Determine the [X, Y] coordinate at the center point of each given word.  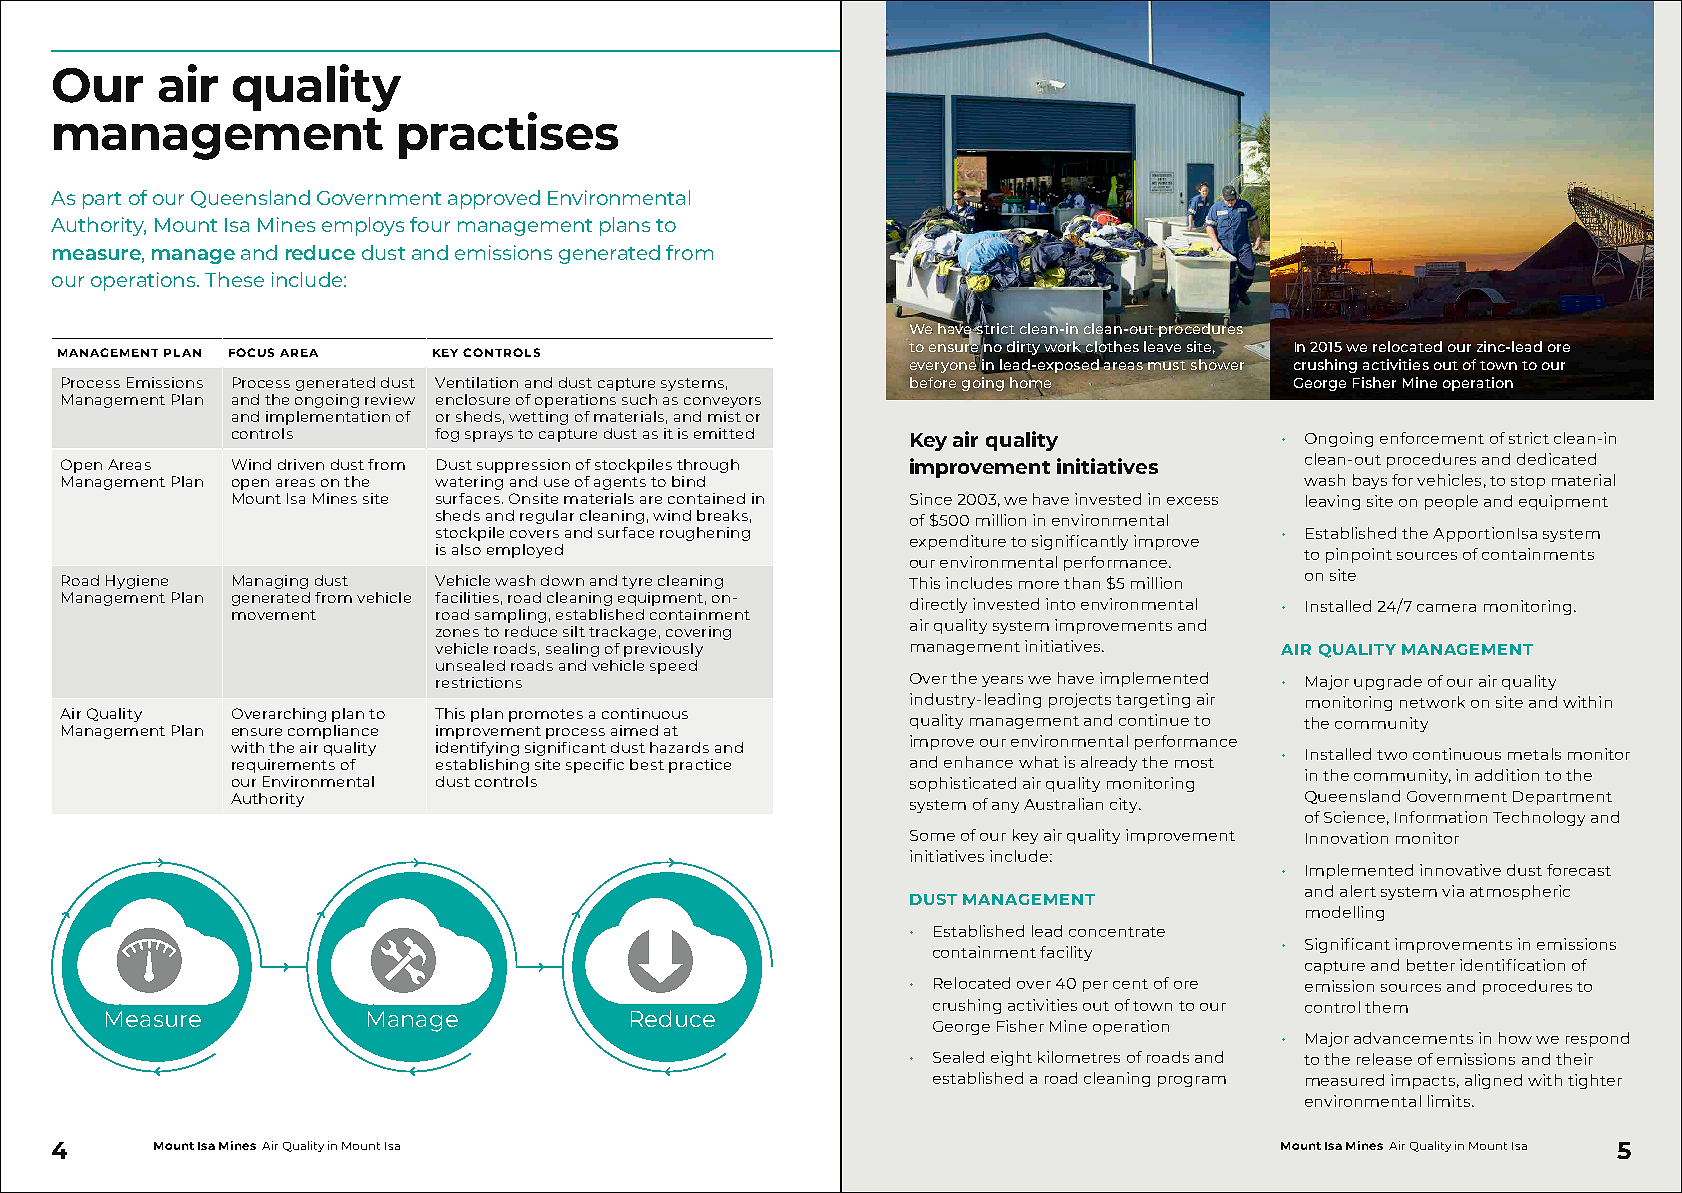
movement [274, 615]
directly [938, 605]
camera [1446, 608]
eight [1011, 1058]
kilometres [1079, 1057]
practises [508, 135]
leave [1162, 346]
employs [363, 226]
